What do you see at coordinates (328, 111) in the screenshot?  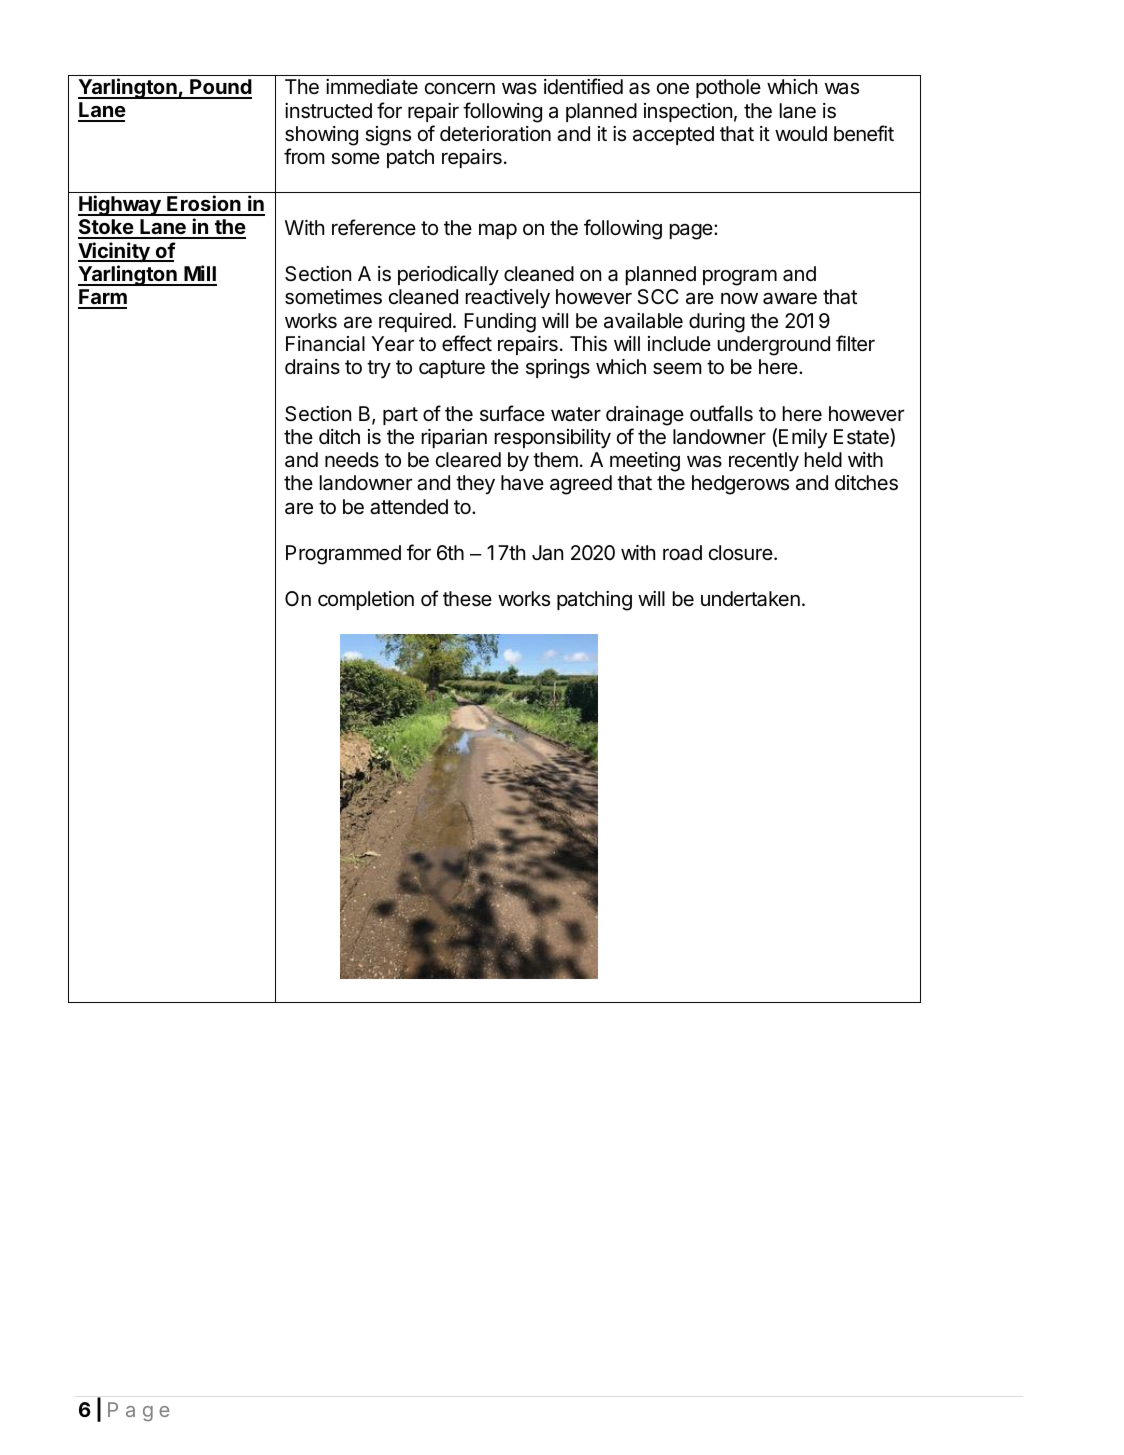 I see `instructed` at bounding box center [328, 111].
